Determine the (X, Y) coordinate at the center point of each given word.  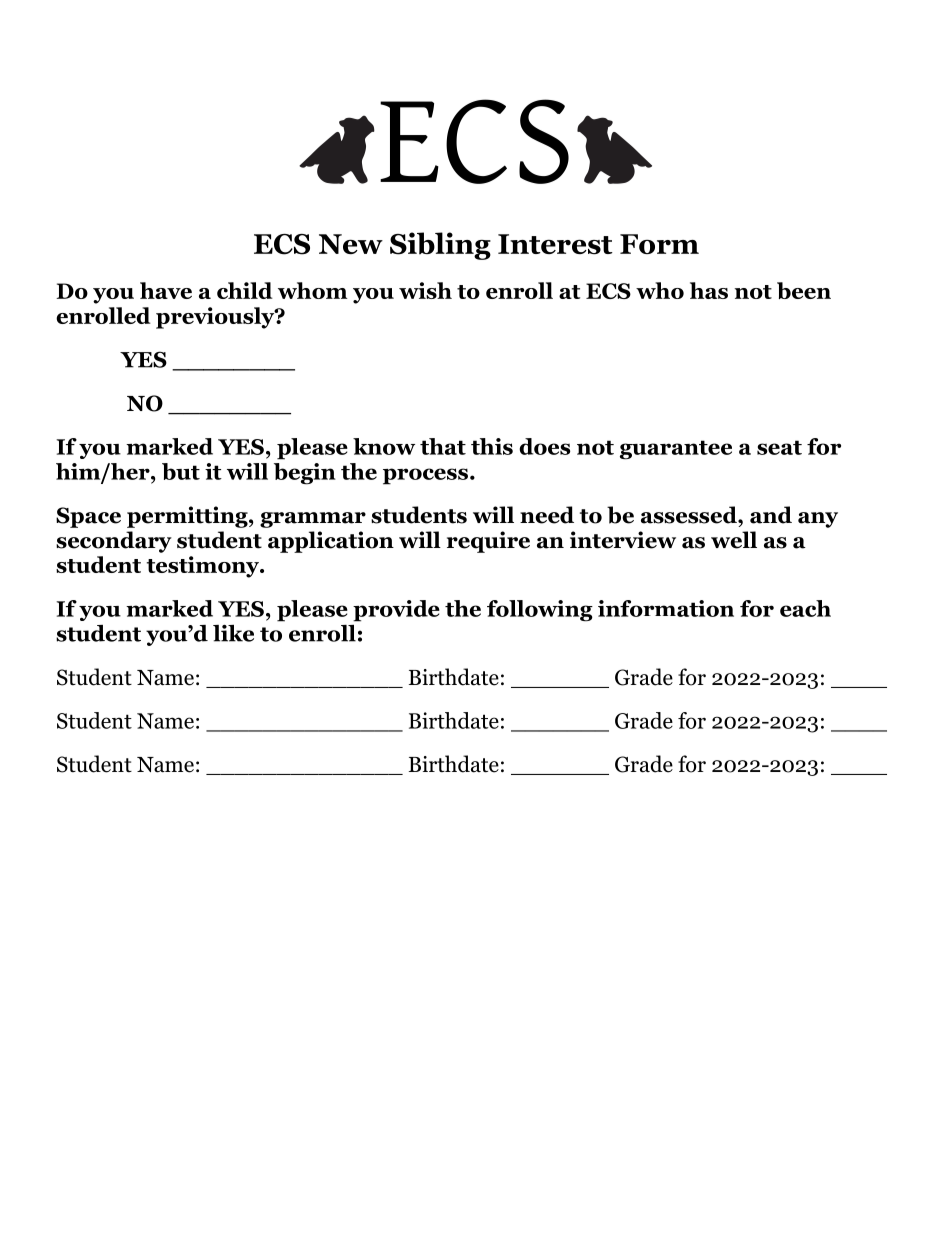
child (245, 290)
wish (425, 290)
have (166, 290)
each (805, 608)
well (734, 540)
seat (779, 447)
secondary (114, 542)
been (804, 290)
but (181, 471)
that (443, 446)
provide (396, 611)
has (709, 290)
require (488, 542)
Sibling (440, 246)
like (233, 633)
